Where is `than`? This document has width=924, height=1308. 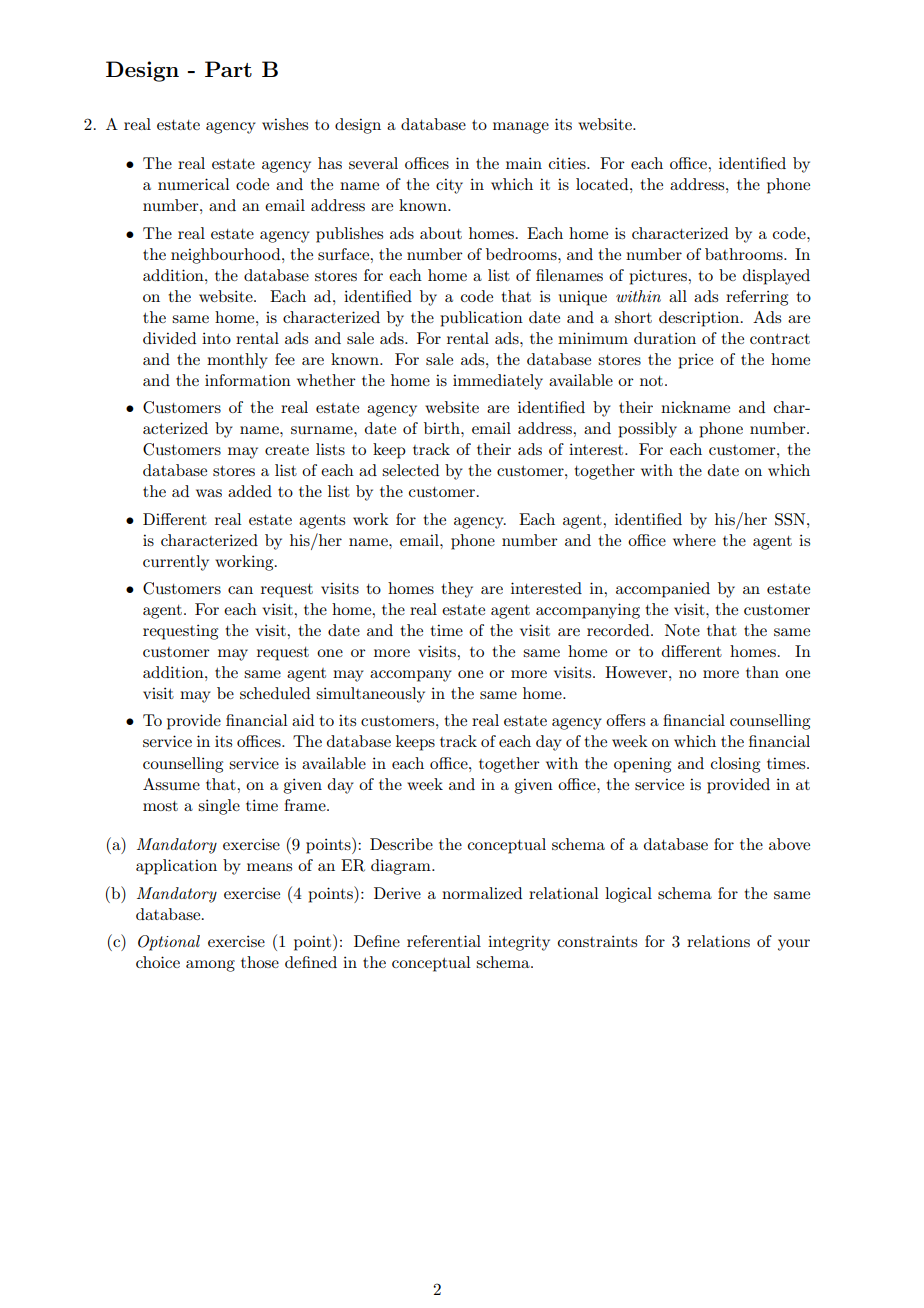
than is located at coordinates (762, 672).
